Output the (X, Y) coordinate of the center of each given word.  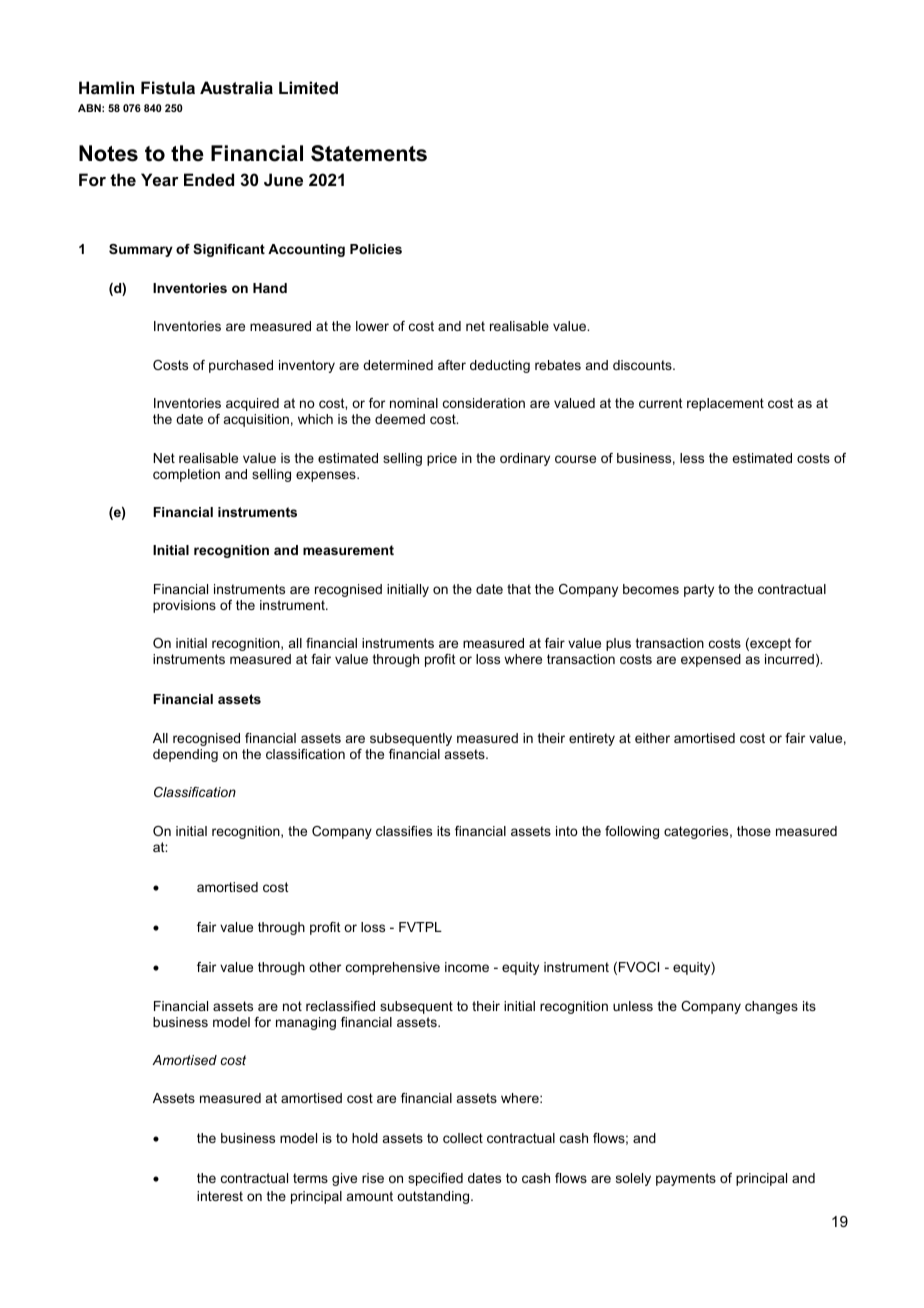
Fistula (168, 87)
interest (220, 1196)
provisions (184, 606)
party (699, 590)
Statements (369, 153)
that (519, 589)
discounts (643, 365)
